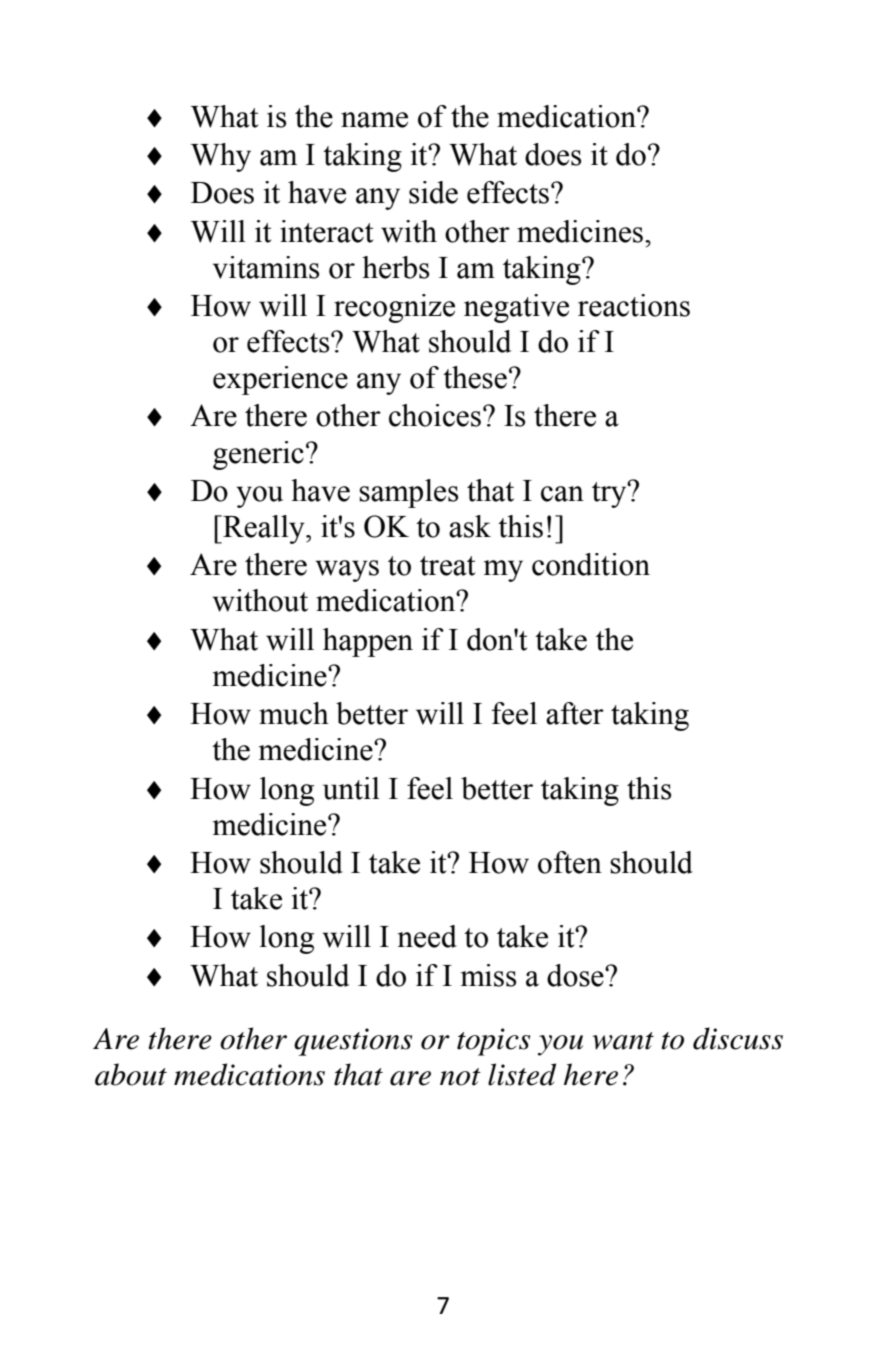 This image has height=1372, width=887. Describe the element at coordinates (460, 1077) in the image. I see `not` at that location.
